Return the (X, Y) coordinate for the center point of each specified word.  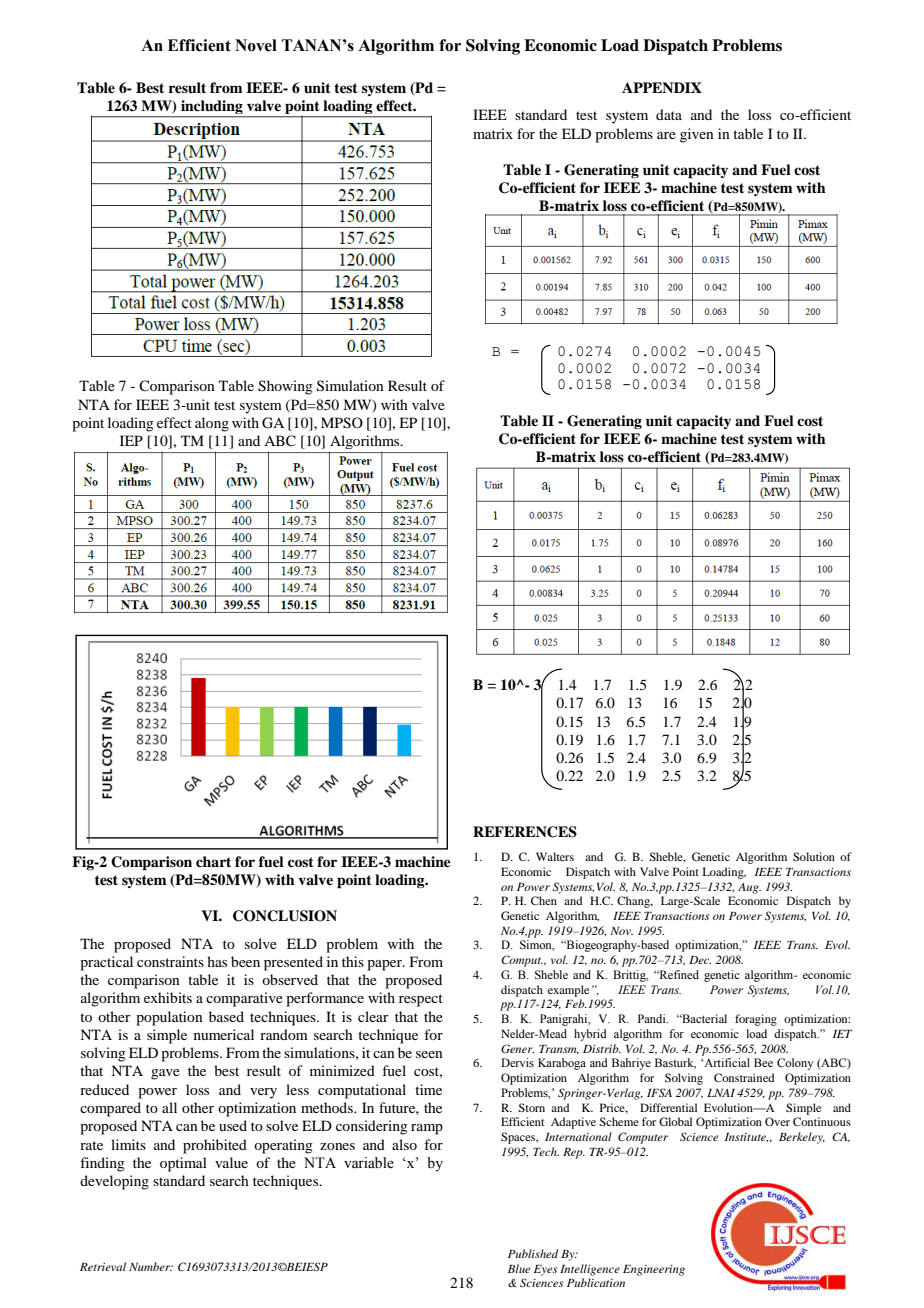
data (669, 114)
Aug (749, 888)
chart (213, 861)
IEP (131, 440)
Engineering (654, 1270)
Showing (285, 387)
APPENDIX (662, 87)
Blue (519, 1268)
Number (151, 1266)
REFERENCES (525, 832)
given (697, 135)
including (212, 108)
